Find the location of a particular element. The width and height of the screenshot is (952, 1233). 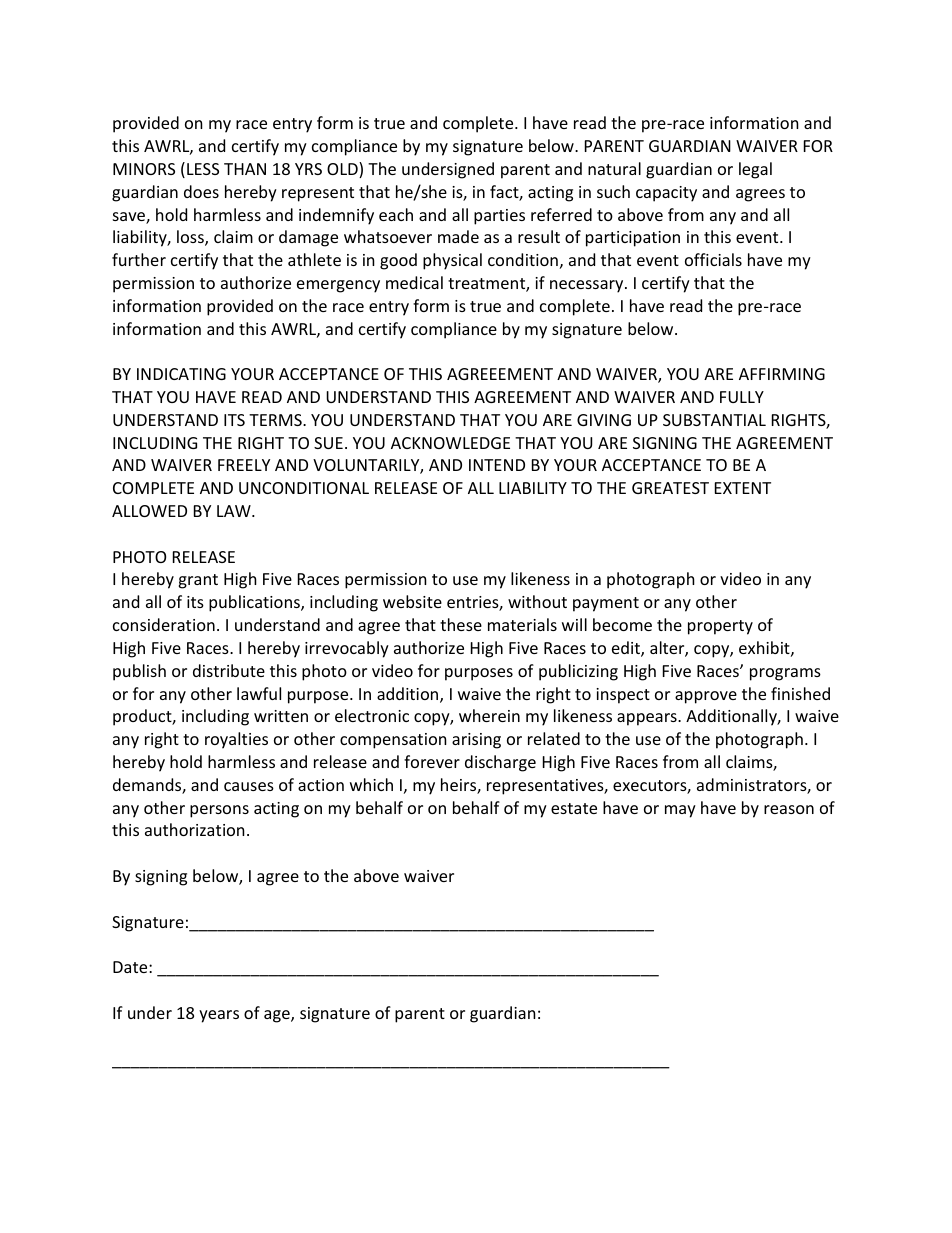

legal is located at coordinates (755, 170).
